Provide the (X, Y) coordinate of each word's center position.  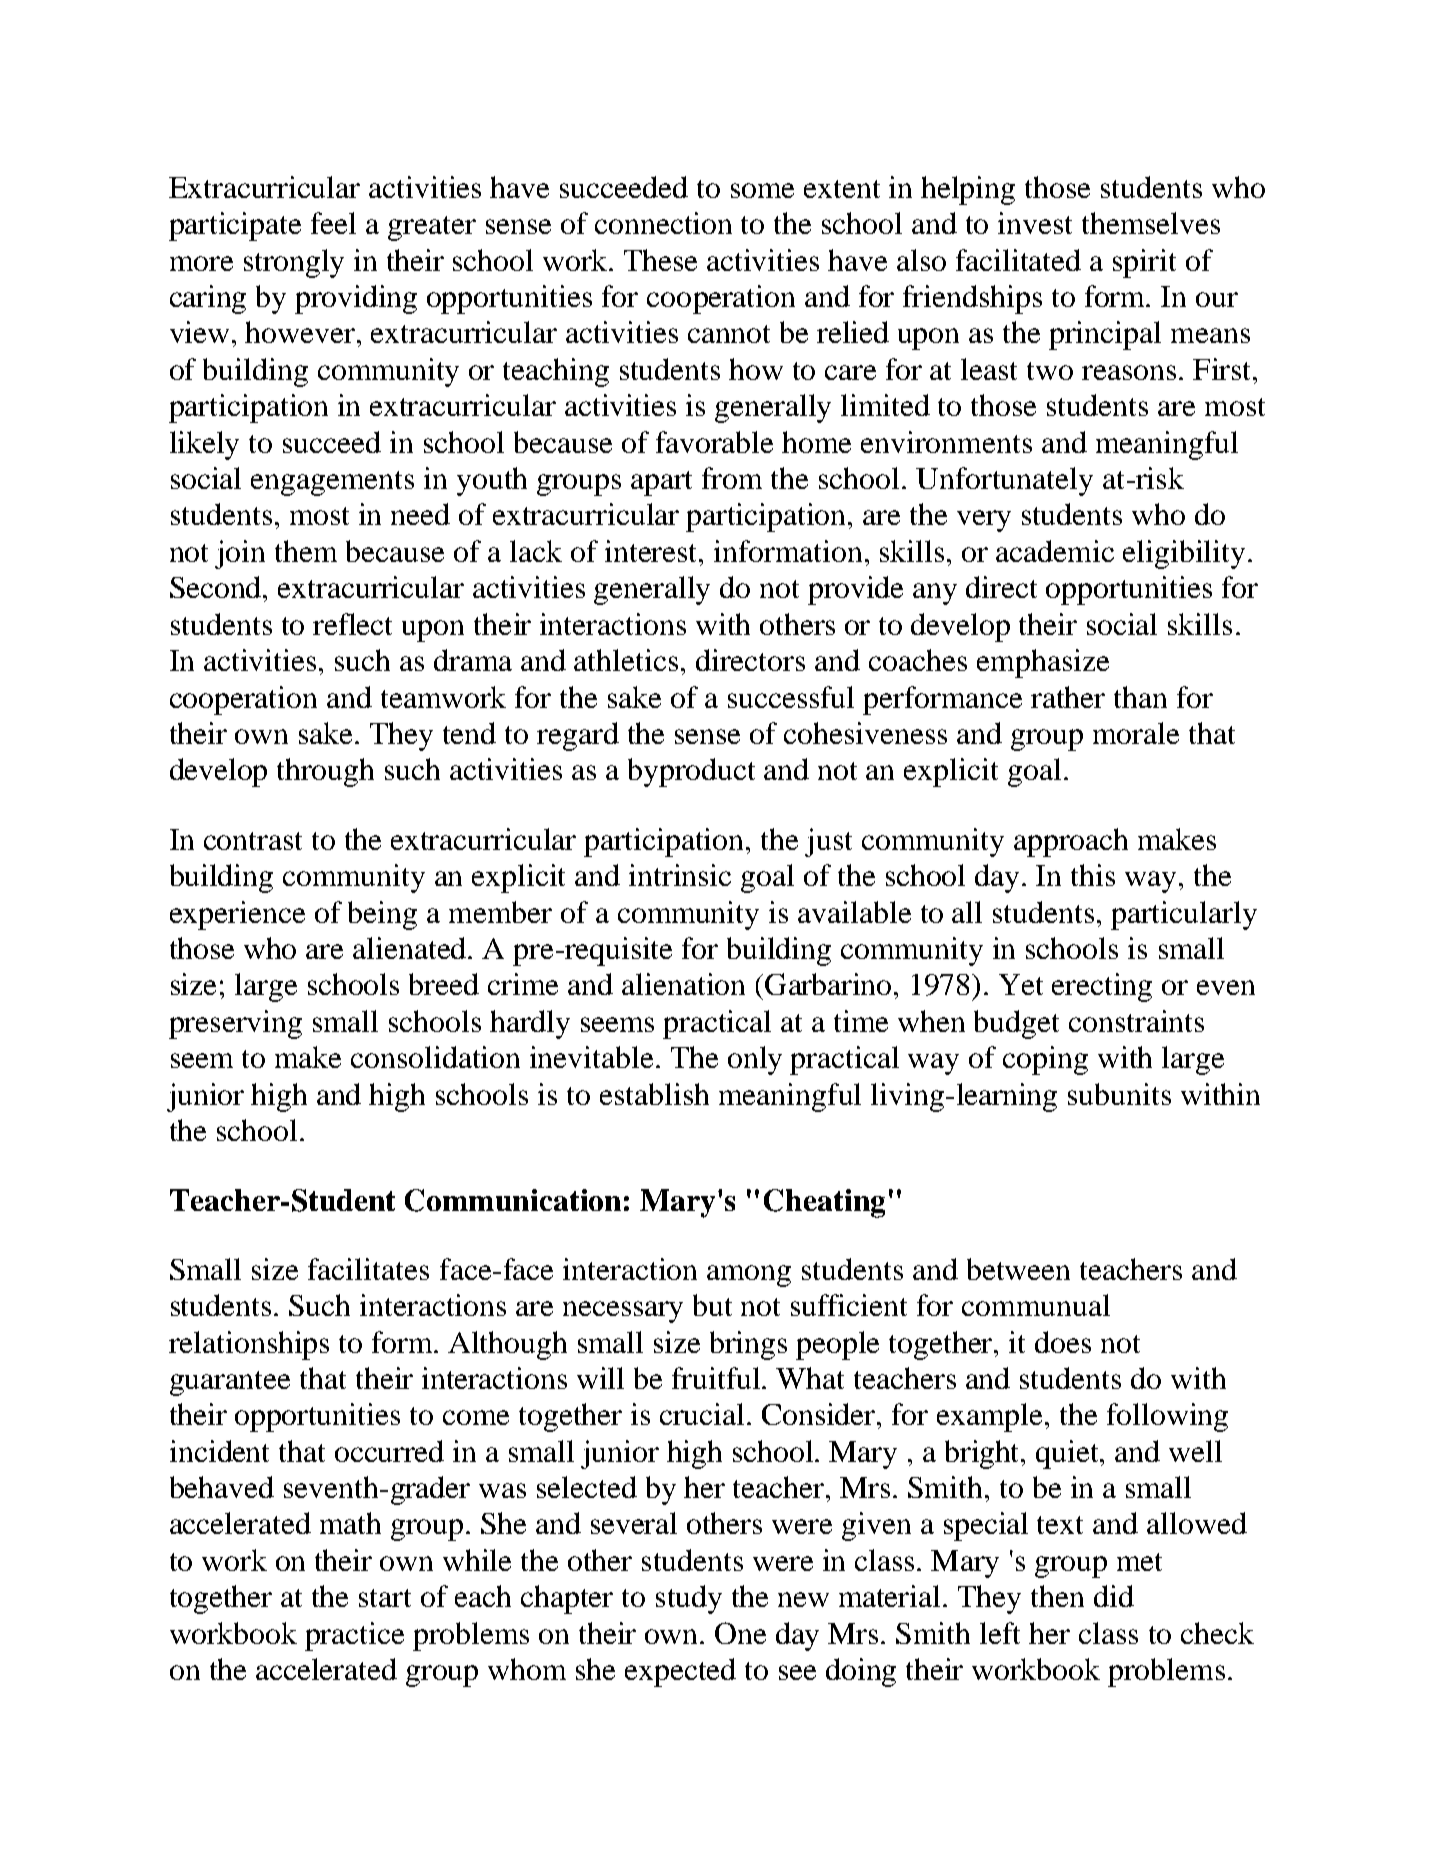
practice (354, 1636)
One (740, 1633)
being (382, 915)
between (1018, 1269)
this (1093, 875)
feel (333, 223)
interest (653, 551)
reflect (352, 624)
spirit (1144, 263)
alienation (683, 984)
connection (663, 223)
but (712, 1305)
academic (1055, 551)
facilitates (368, 1269)
